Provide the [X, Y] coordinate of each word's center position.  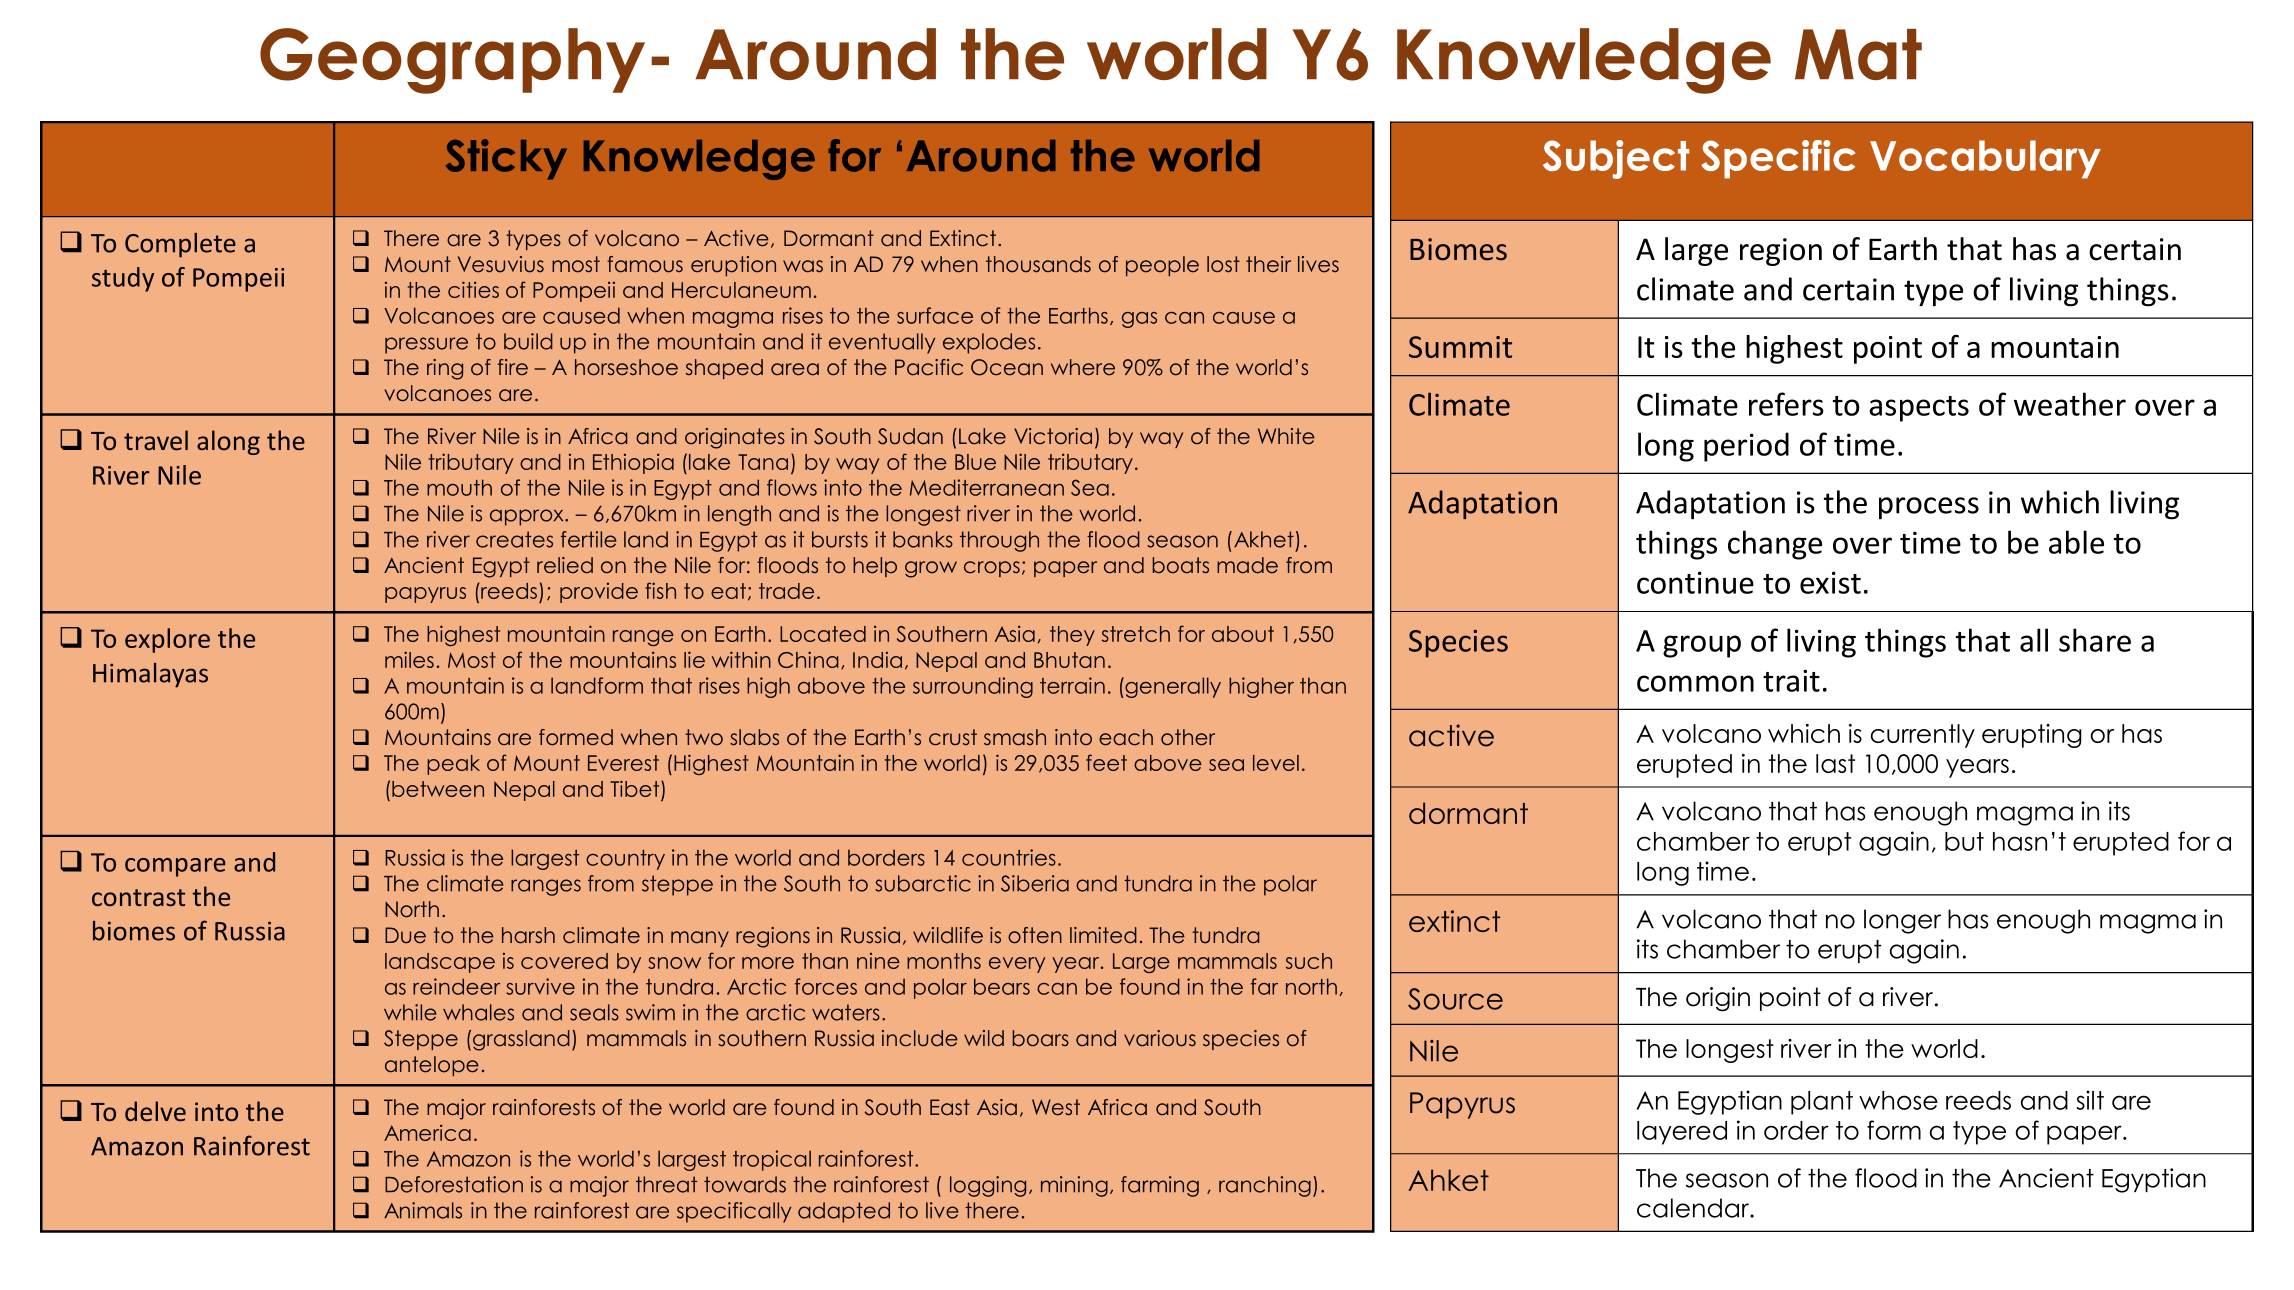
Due [405, 935]
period [1746, 447]
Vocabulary [1985, 159]
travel [156, 440]
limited [1103, 935]
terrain [1072, 685]
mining [1074, 1186]
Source [1455, 999]
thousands [1038, 264]
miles [409, 659]
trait [1791, 680]
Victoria [1053, 436]
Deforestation [454, 1184]
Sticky [506, 159]
